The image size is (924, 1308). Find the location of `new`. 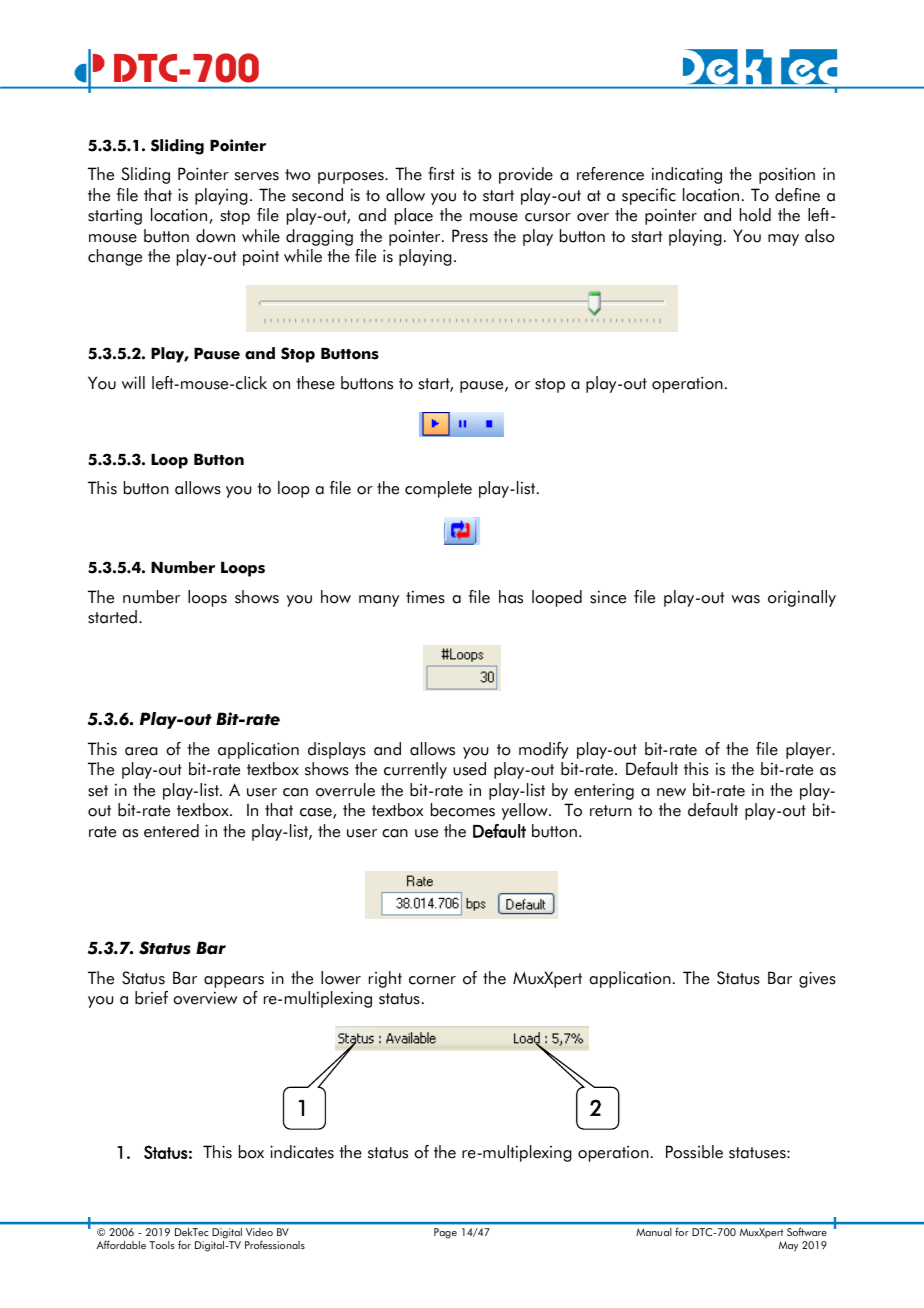

new is located at coordinates (671, 792).
